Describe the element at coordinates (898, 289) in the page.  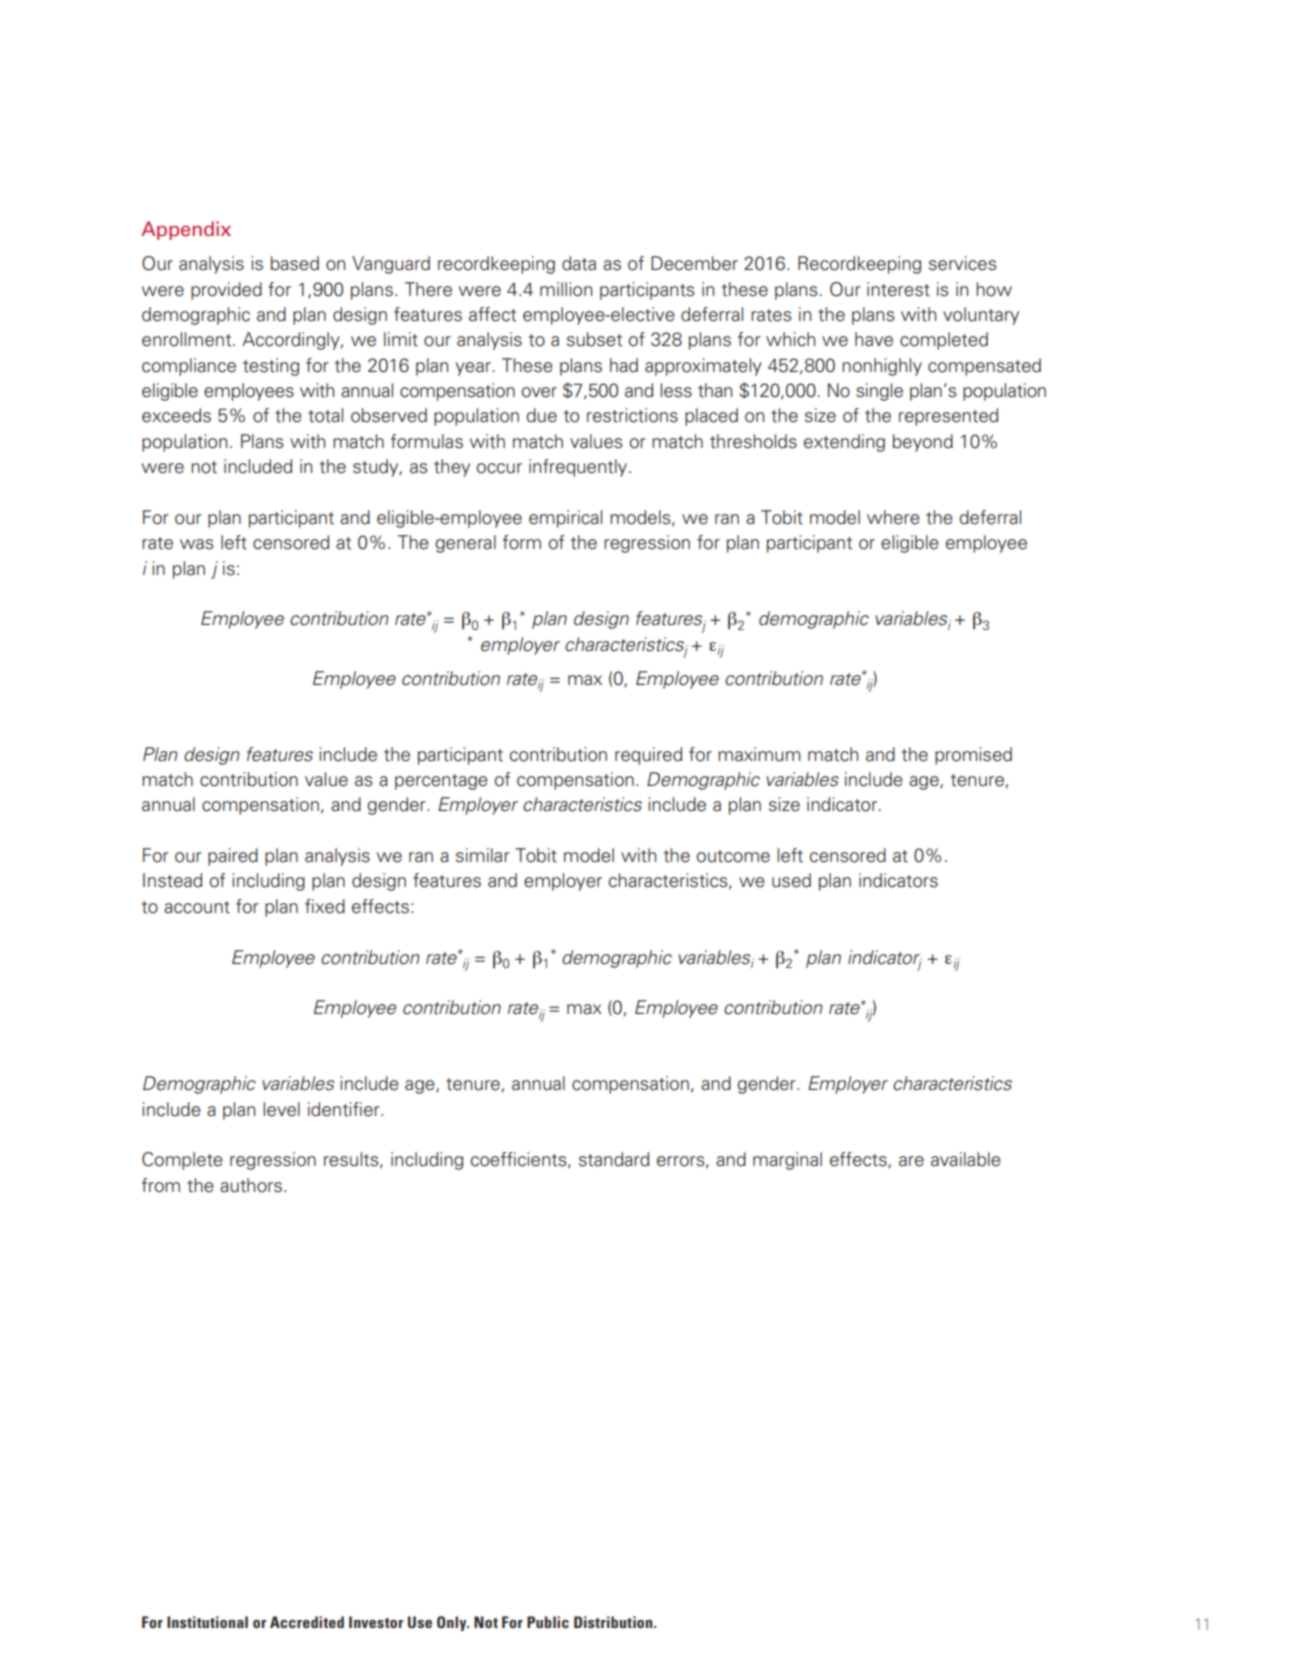
I see `interest` at that location.
